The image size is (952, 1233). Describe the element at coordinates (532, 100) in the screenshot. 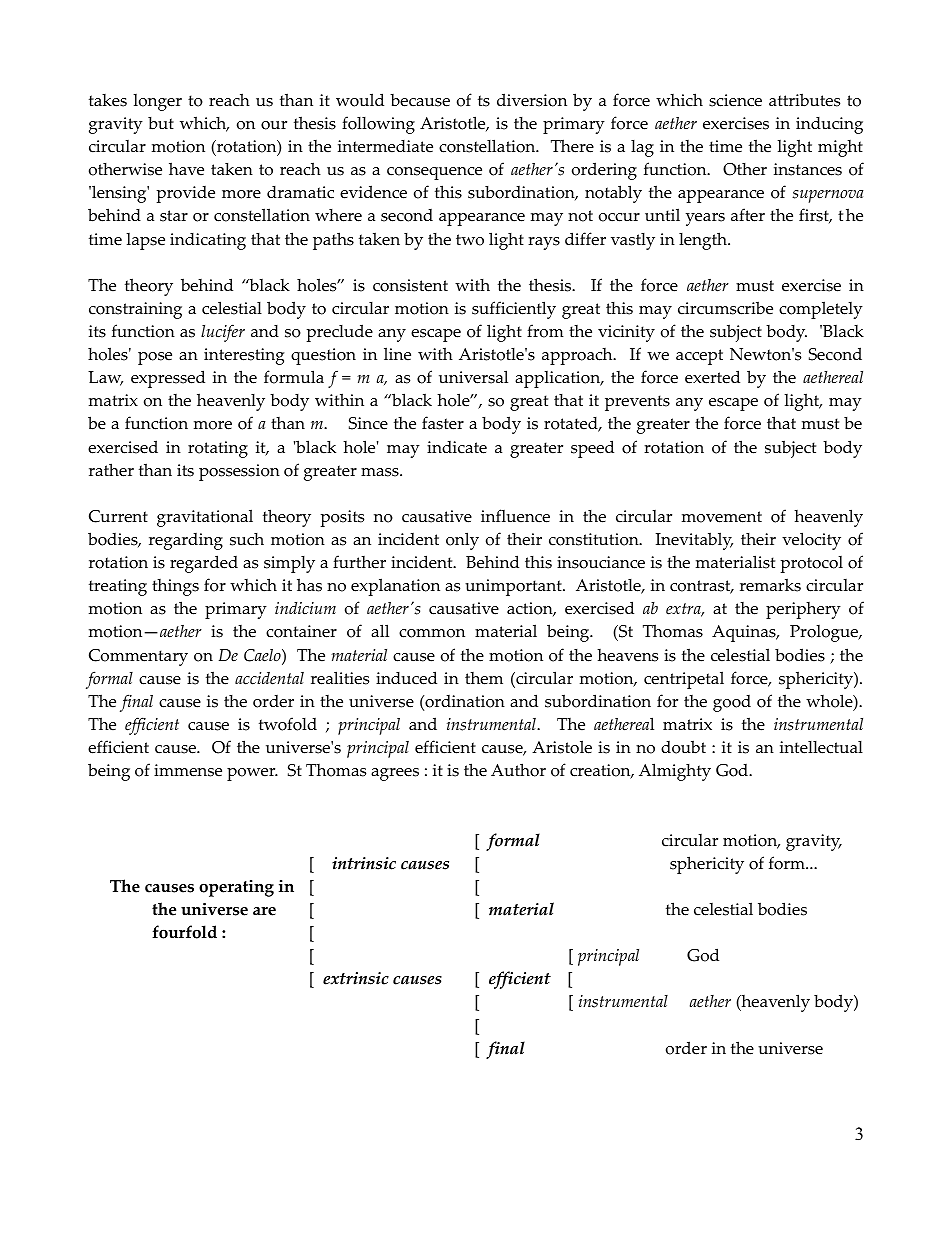

I see `diversion` at that location.
